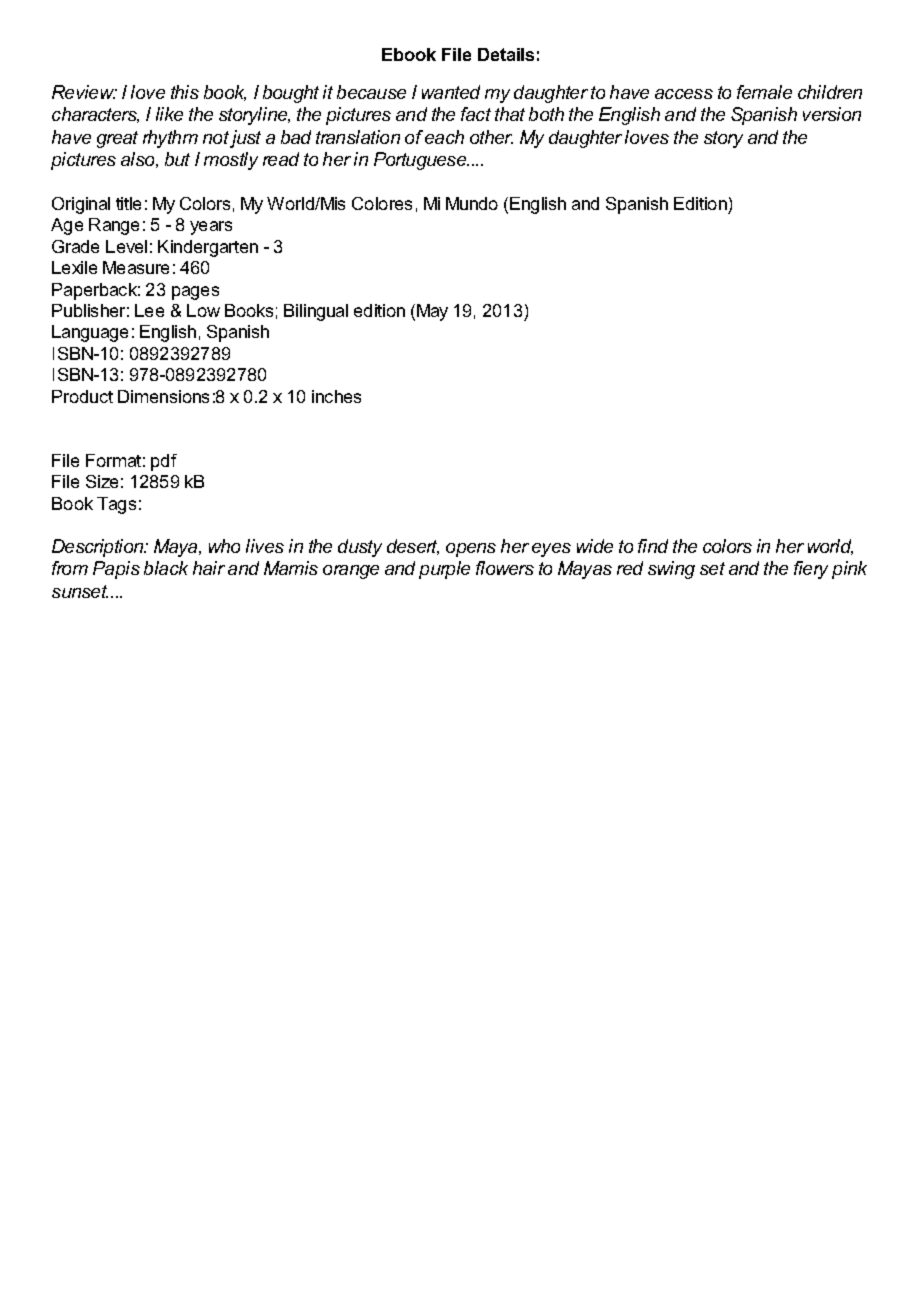  What do you see at coordinates (177, 159) in the screenshot?
I see `but` at bounding box center [177, 159].
